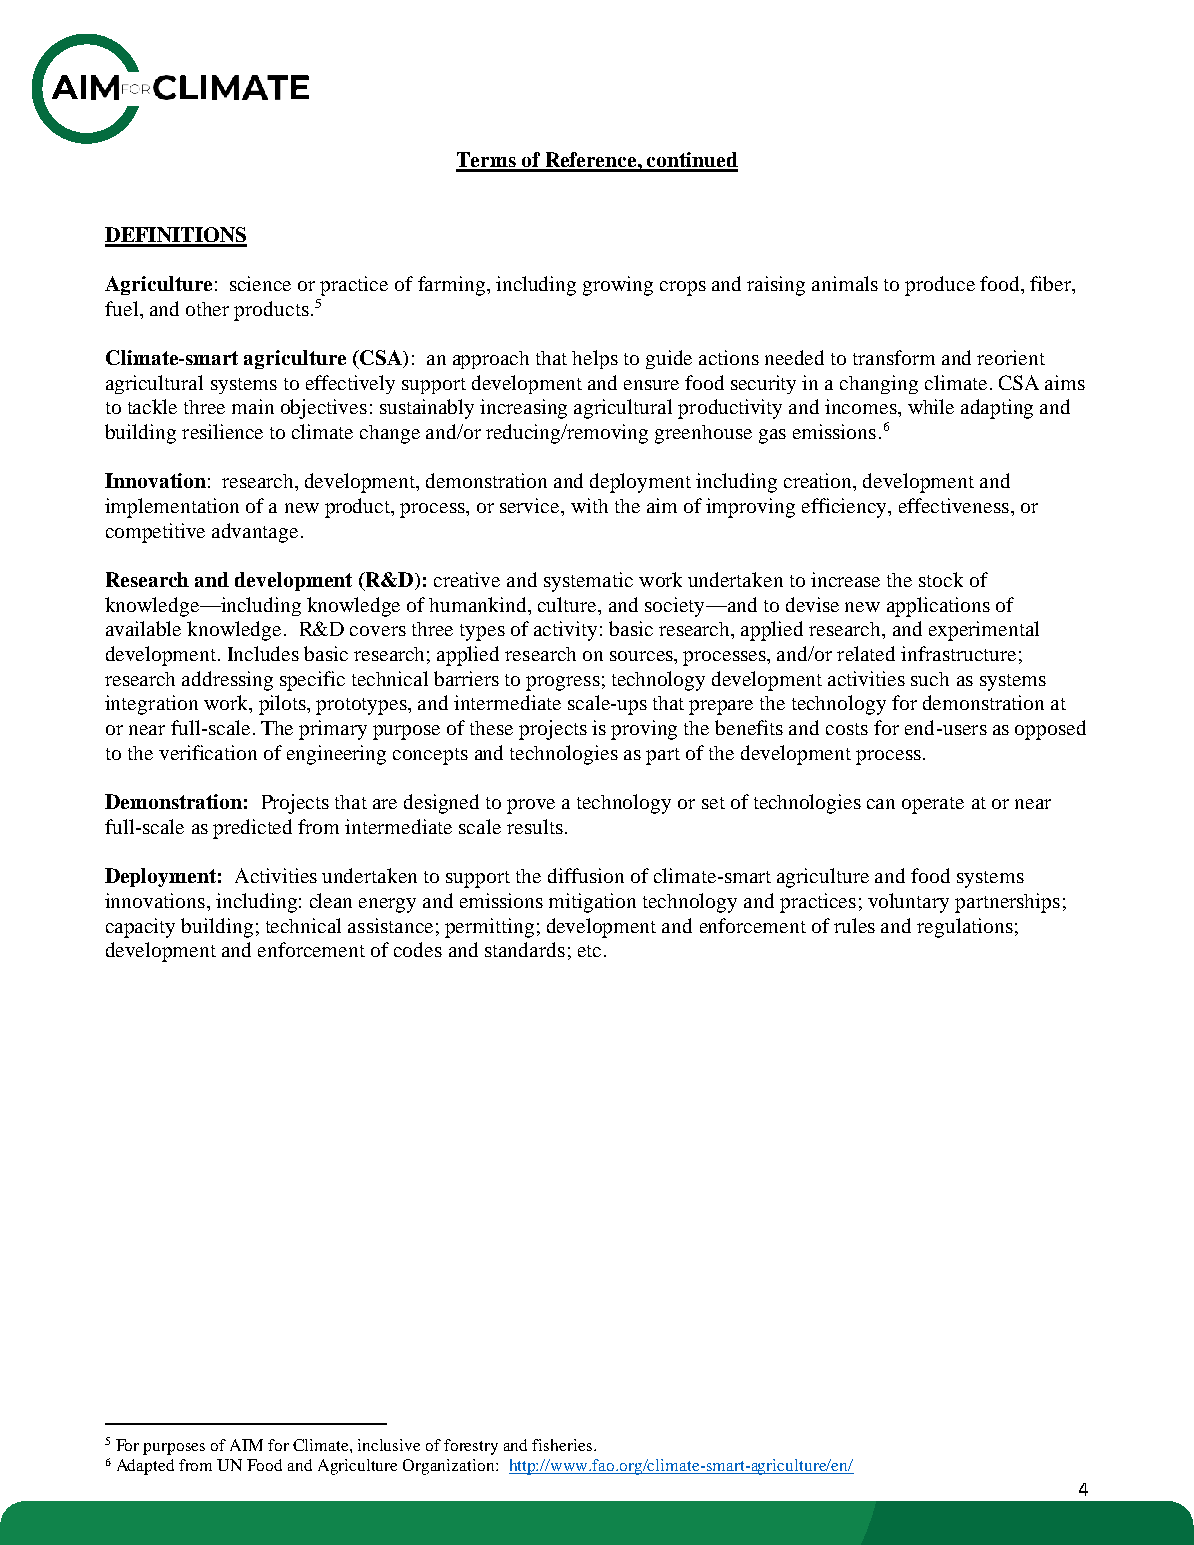 This image has height=1545, width=1194. What do you see at coordinates (908, 903) in the image?
I see `voluntary` at bounding box center [908, 903].
